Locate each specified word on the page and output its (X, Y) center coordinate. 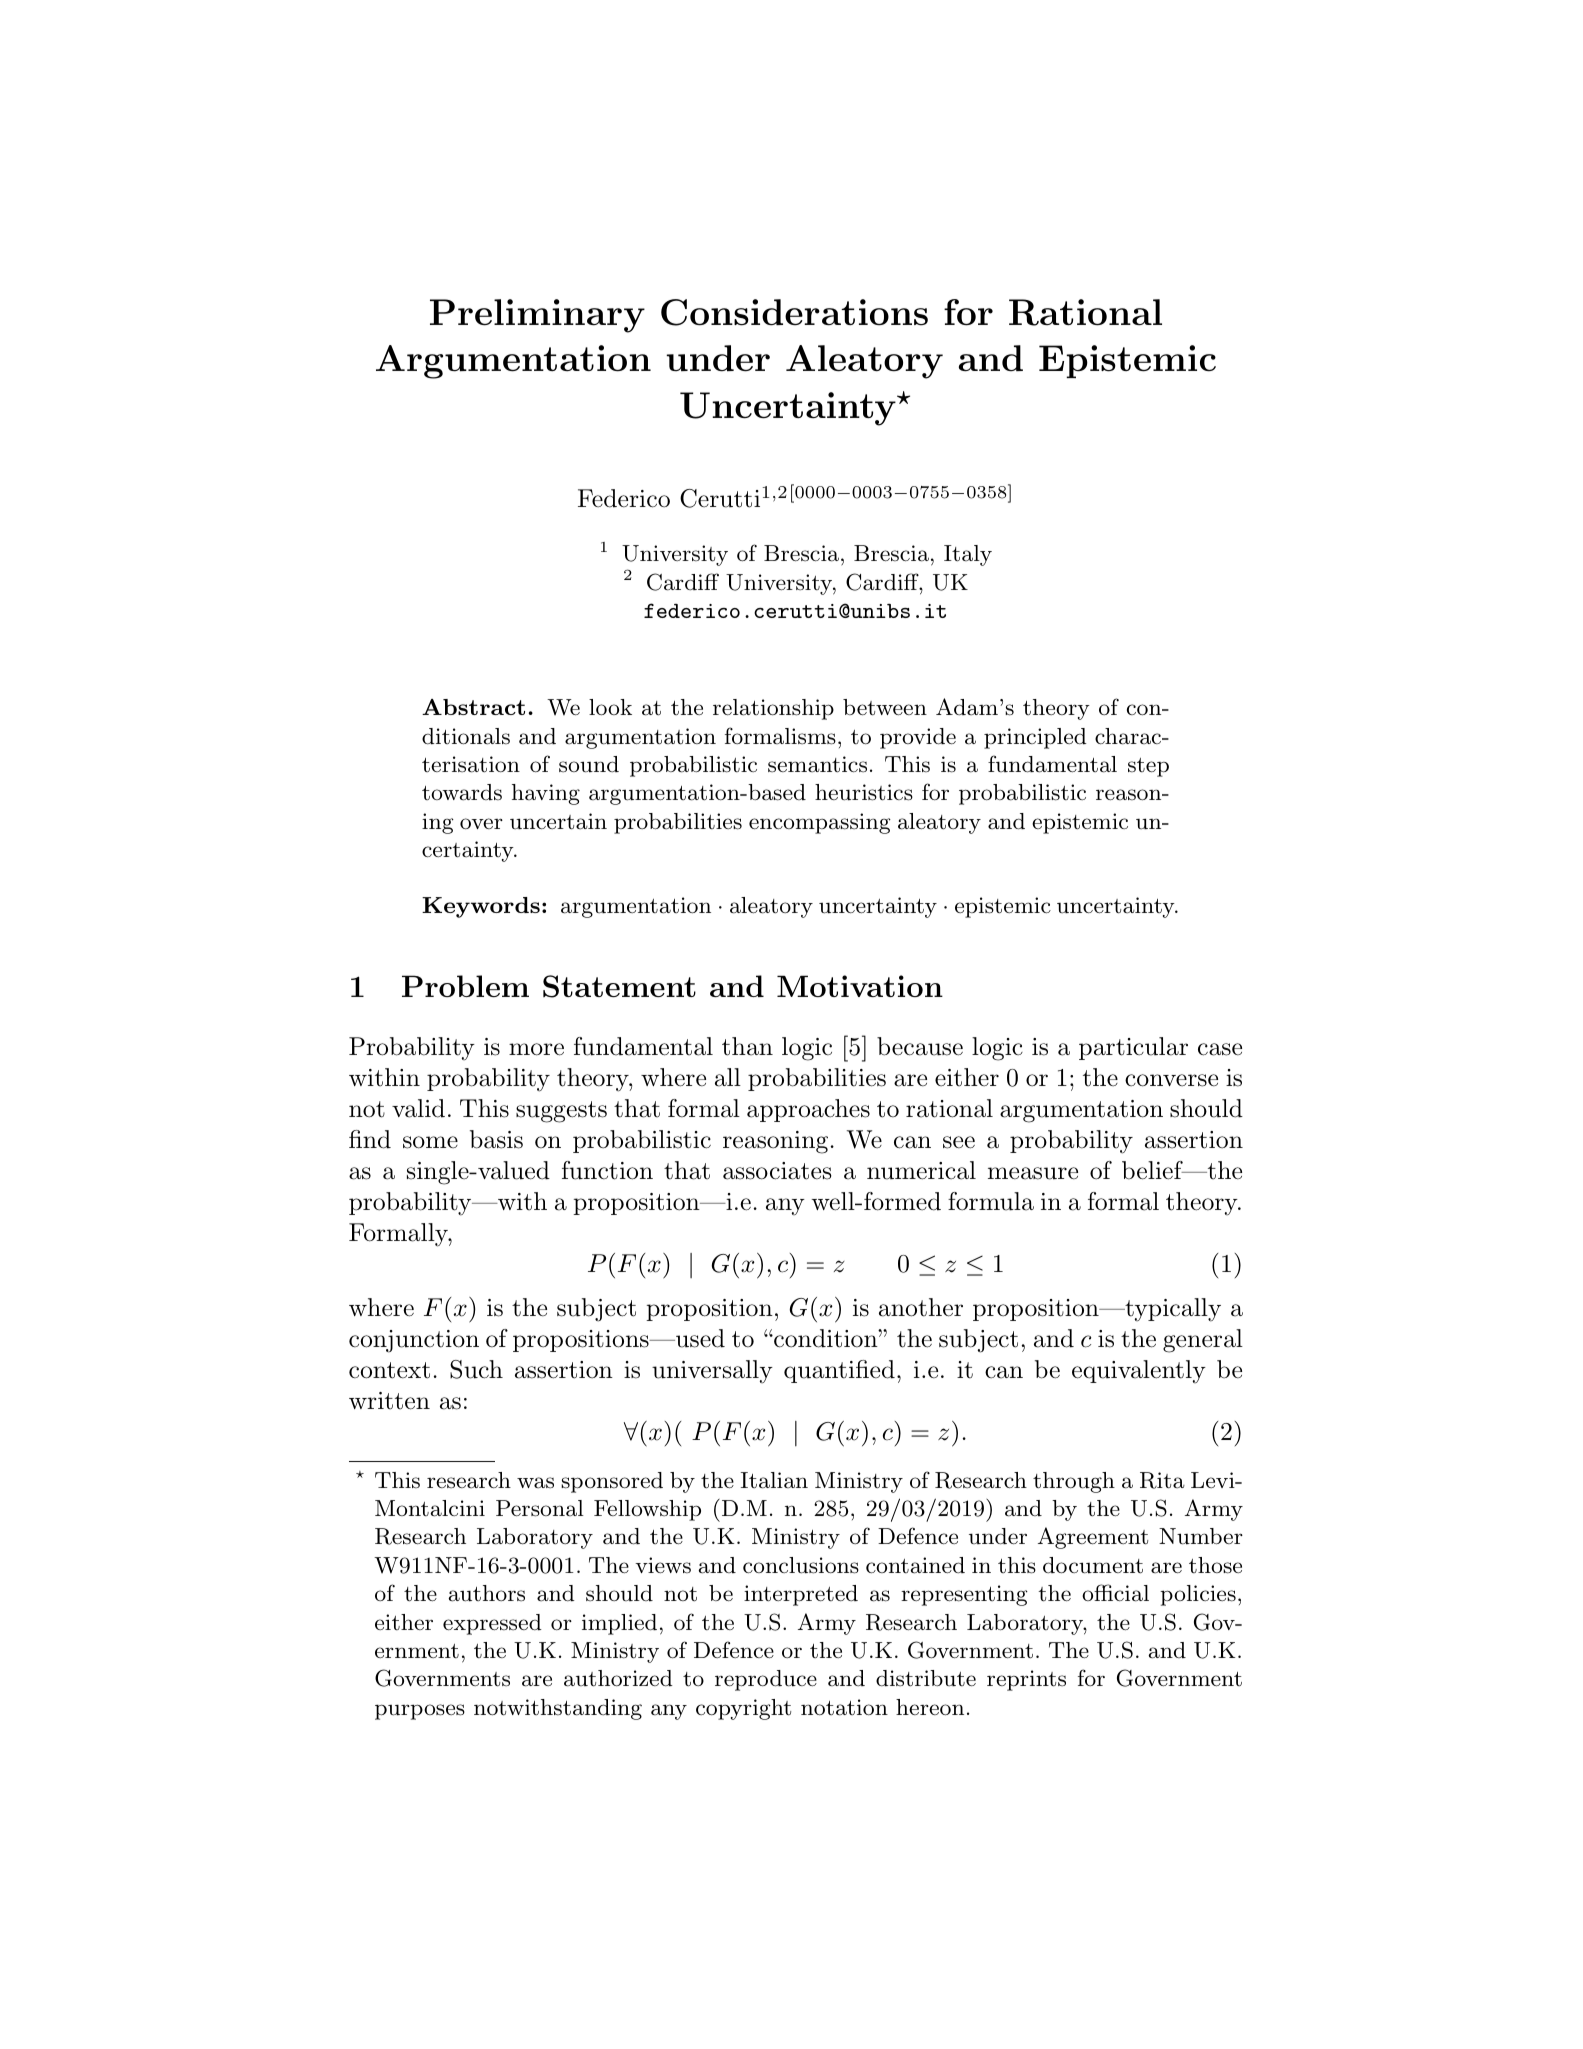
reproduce (766, 1680)
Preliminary (537, 316)
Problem (465, 986)
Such (476, 1369)
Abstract (473, 707)
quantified (839, 1371)
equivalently (1139, 1372)
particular (1133, 1048)
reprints (1026, 1680)
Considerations (794, 312)
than (747, 1046)
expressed (492, 1624)
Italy (968, 555)
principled (1035, 738)
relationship (773, 709)
